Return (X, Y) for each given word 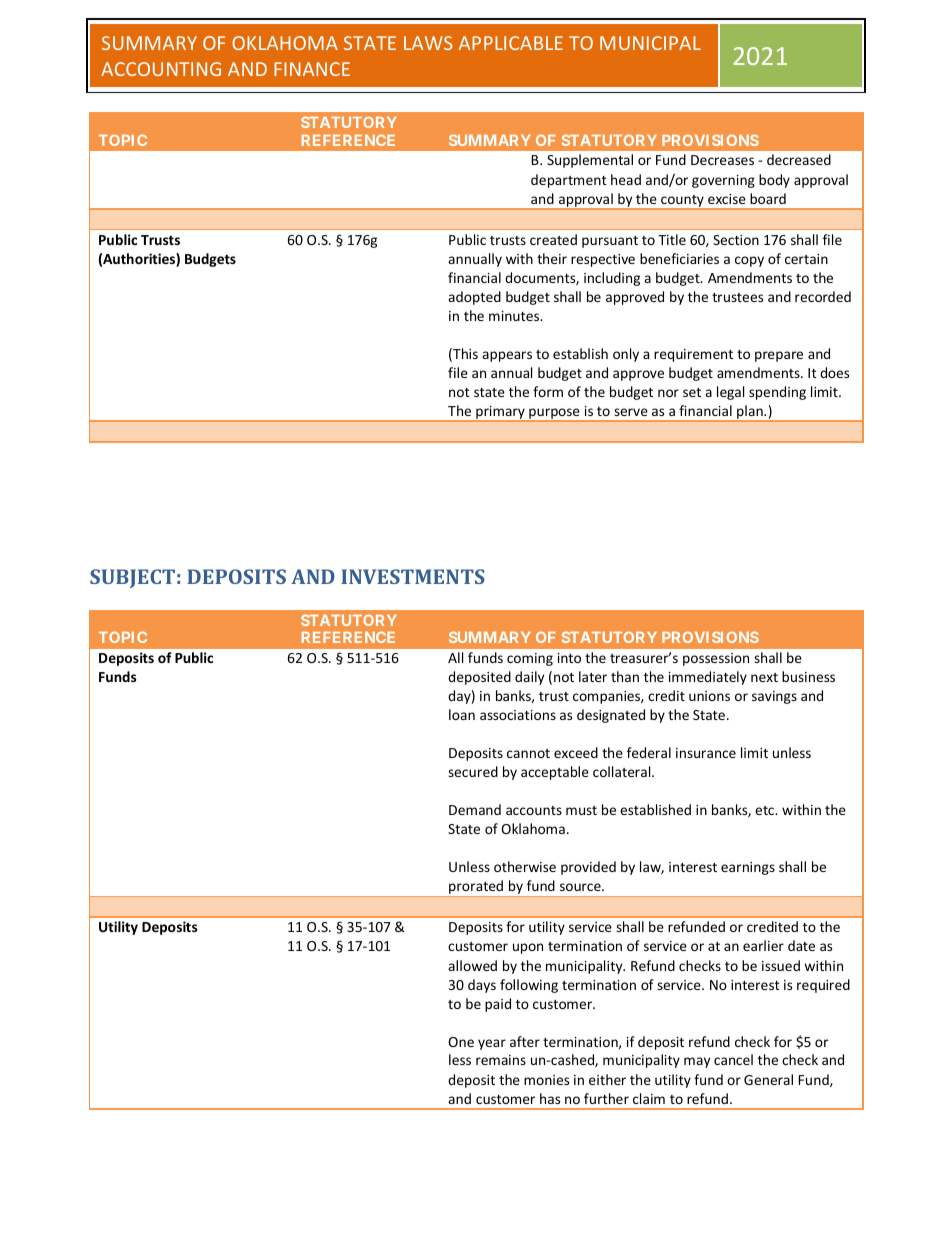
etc (766, 810)
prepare (779, 356)
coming (530, 659)
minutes (515, 316)
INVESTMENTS (412, 576)
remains (501, 1060)
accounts (534, 810)
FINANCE (312, 69)
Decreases (722, 160)
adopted (474, 298)
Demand (475, 809)
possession (716, 659)
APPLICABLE (511, 43)
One (461, 1042)
